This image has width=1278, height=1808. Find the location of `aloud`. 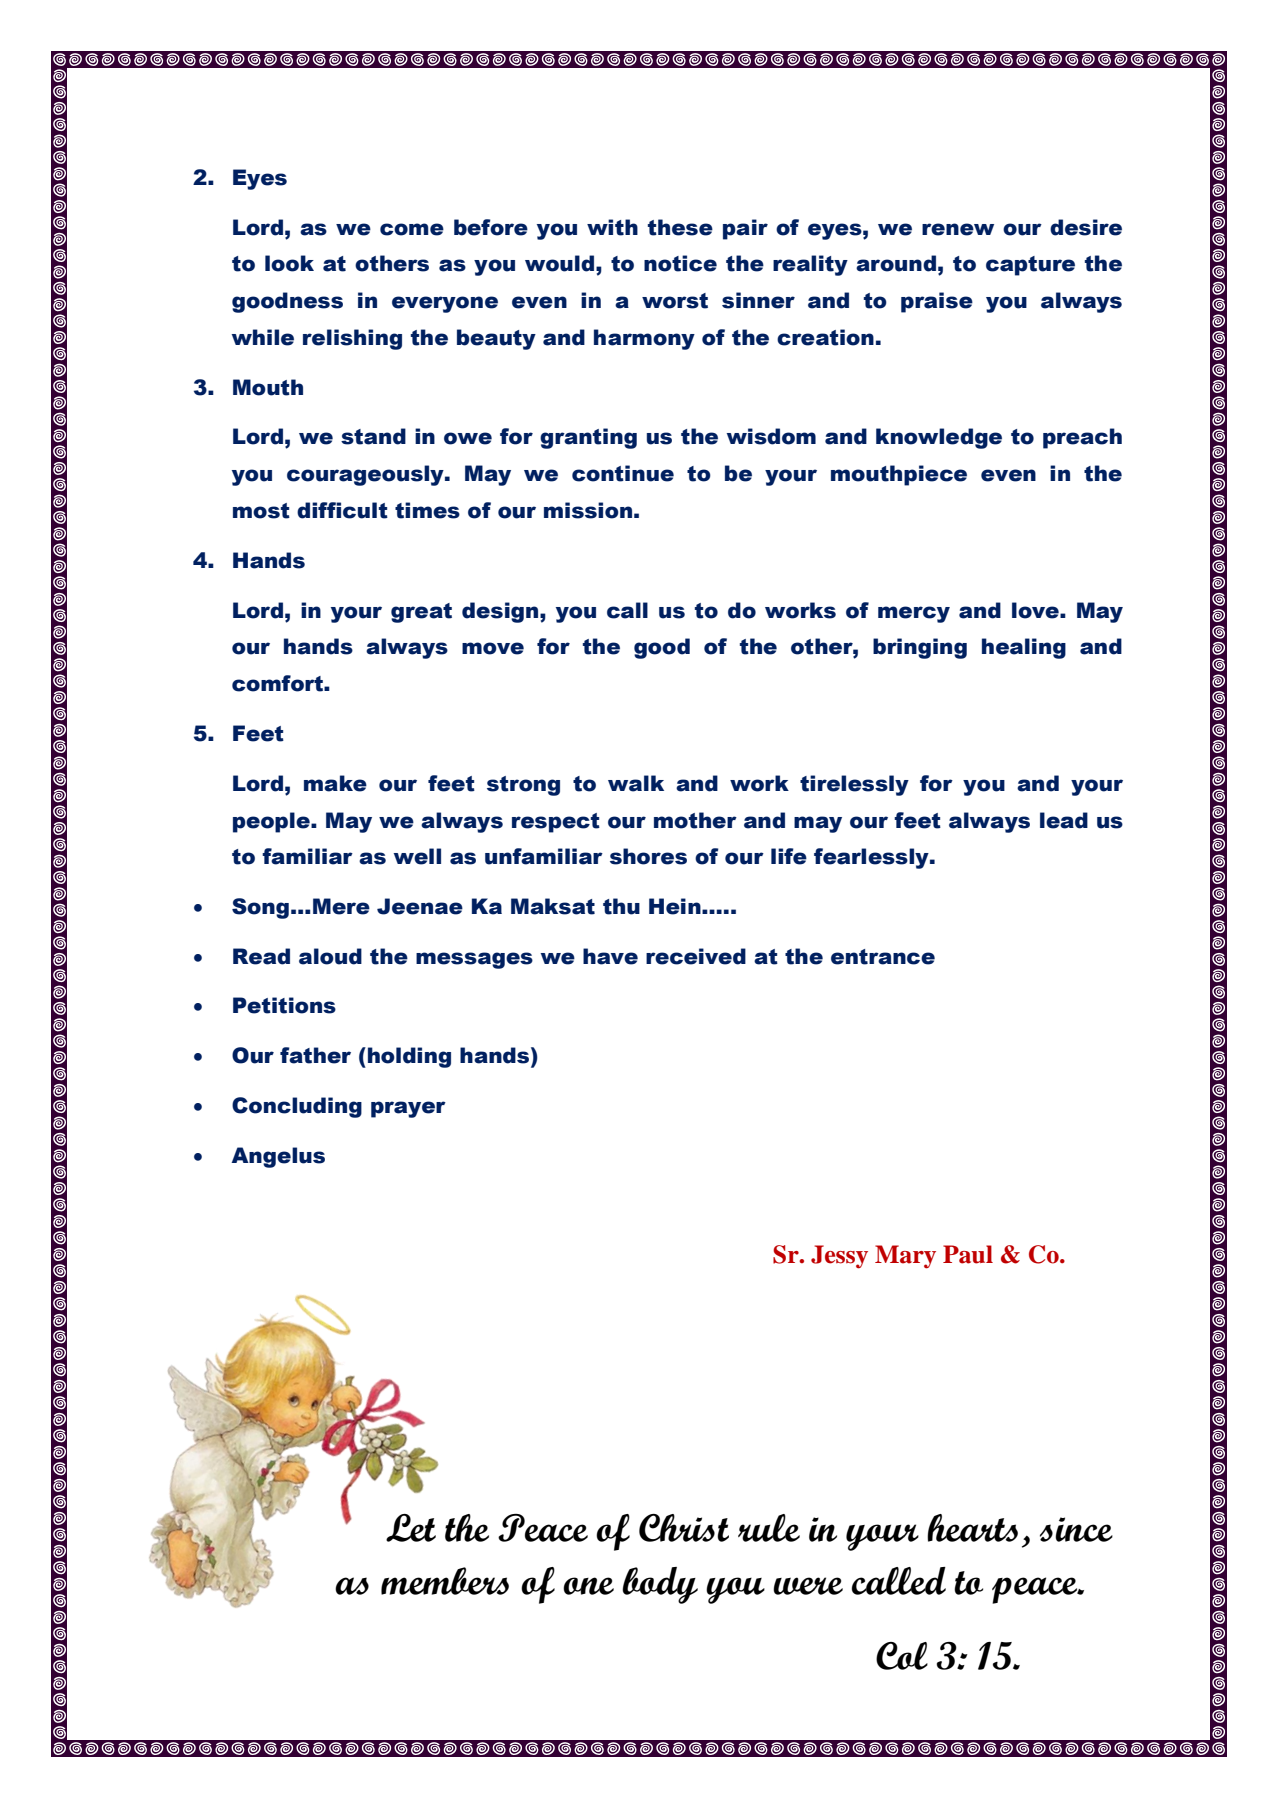

aloud is located at coordinates (330, 956).
